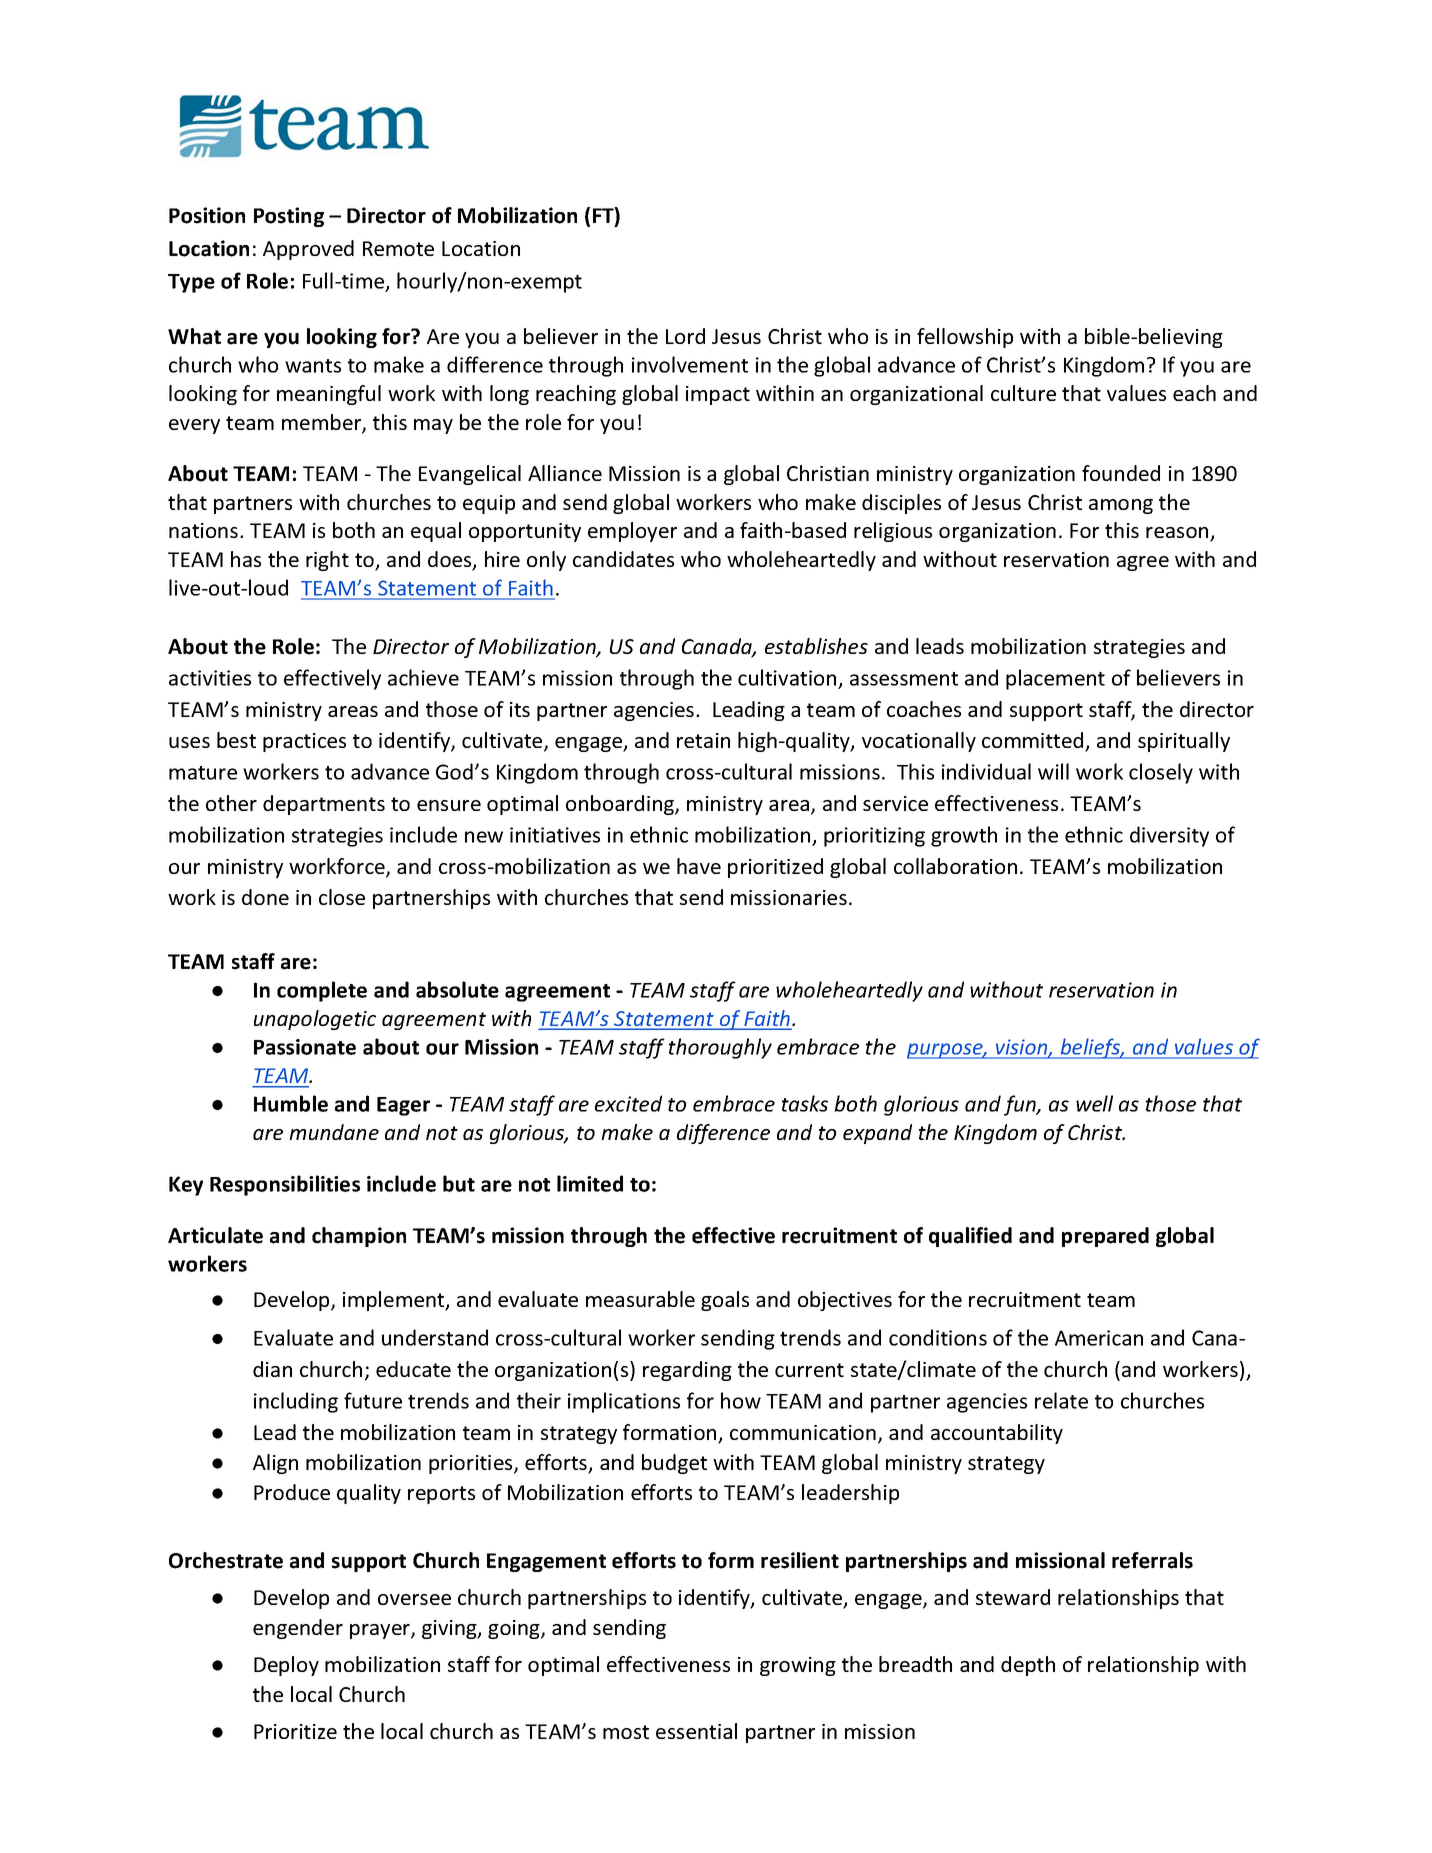  I want to click on retain, so click(703, 740).
